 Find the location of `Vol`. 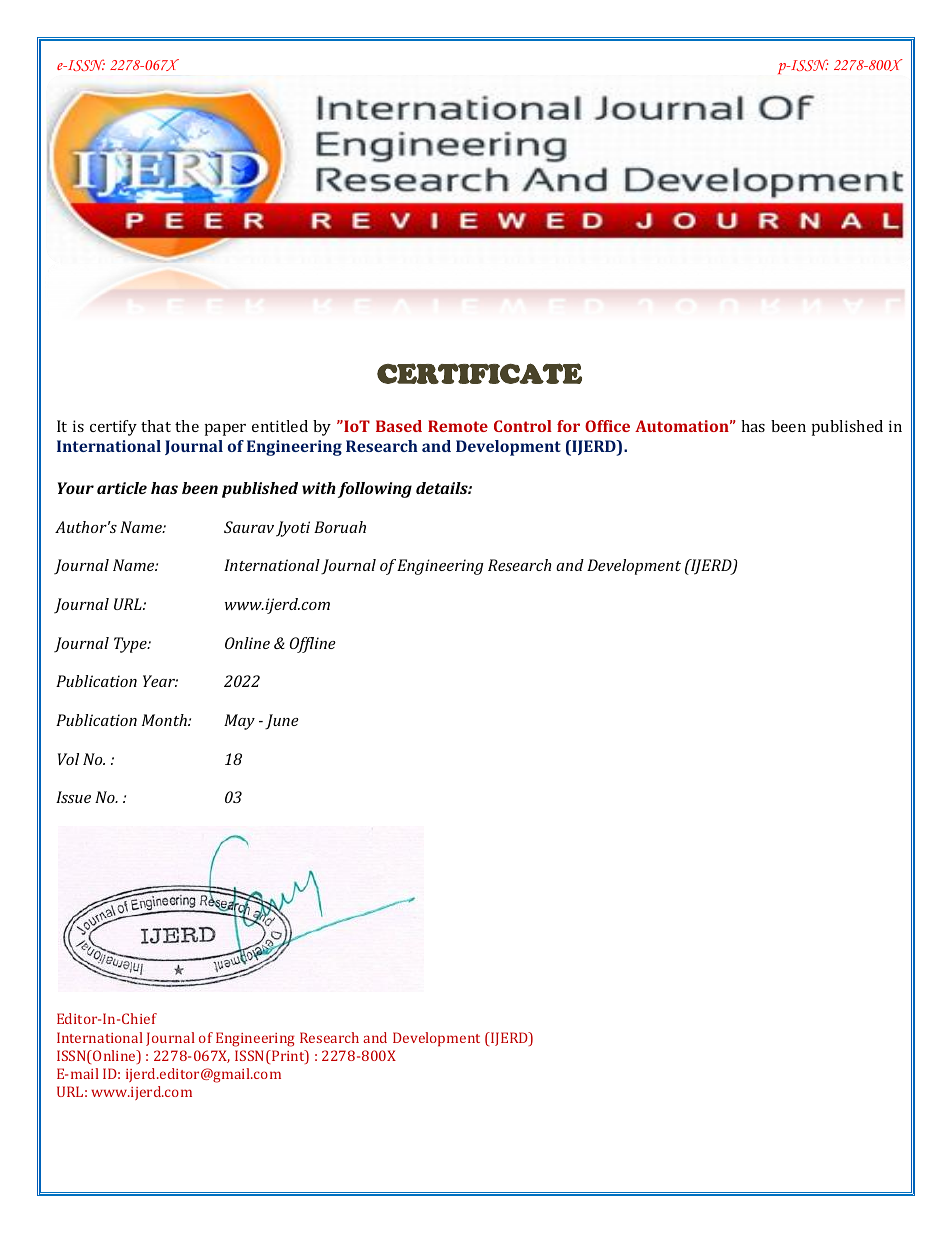

Vol is located at coordinates (68, 759).
